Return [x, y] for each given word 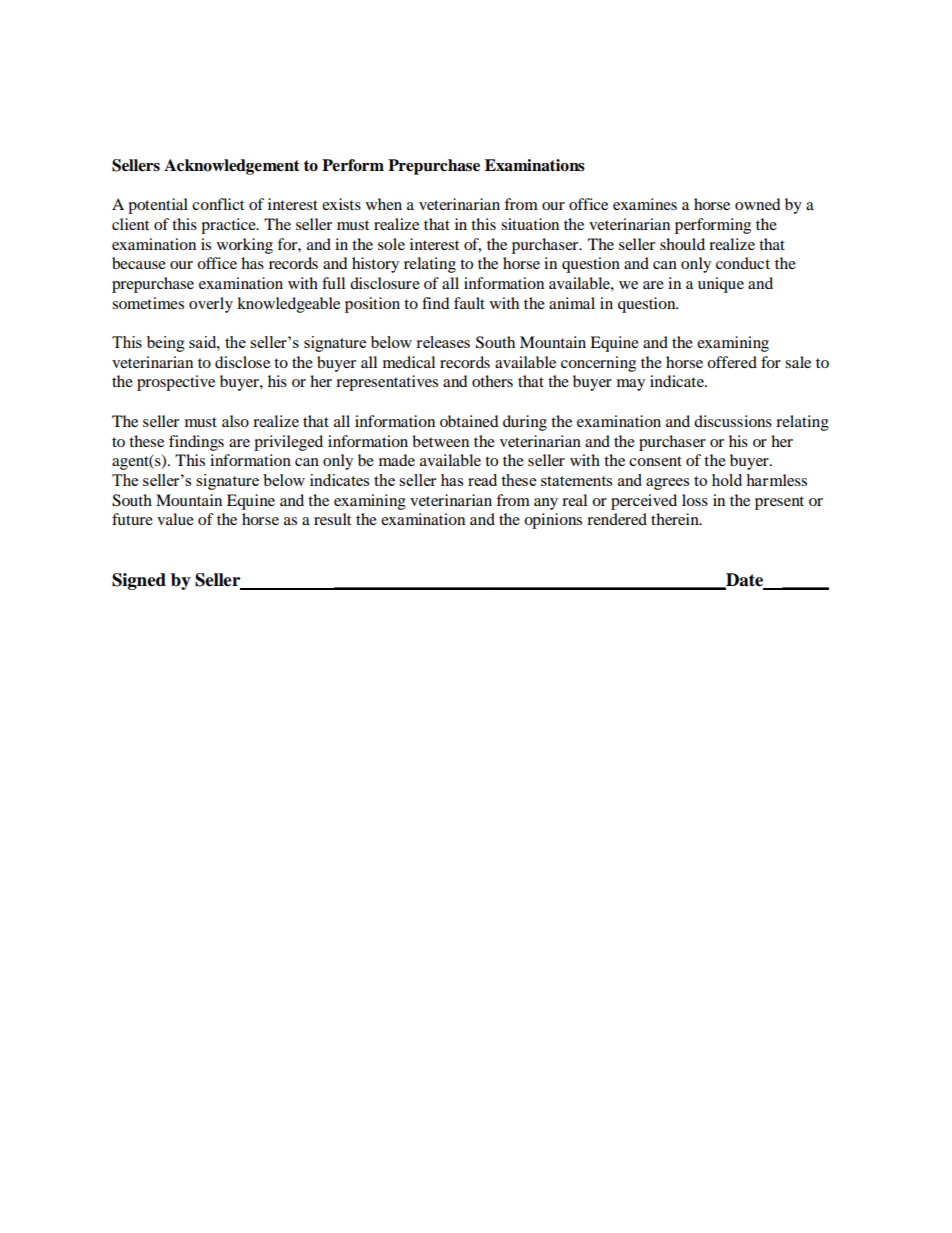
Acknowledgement [232, 167]
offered [732, 362]
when [384, 204]
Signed [139, 581]
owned [758, 204]
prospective [176, 383]
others [492, 381]
